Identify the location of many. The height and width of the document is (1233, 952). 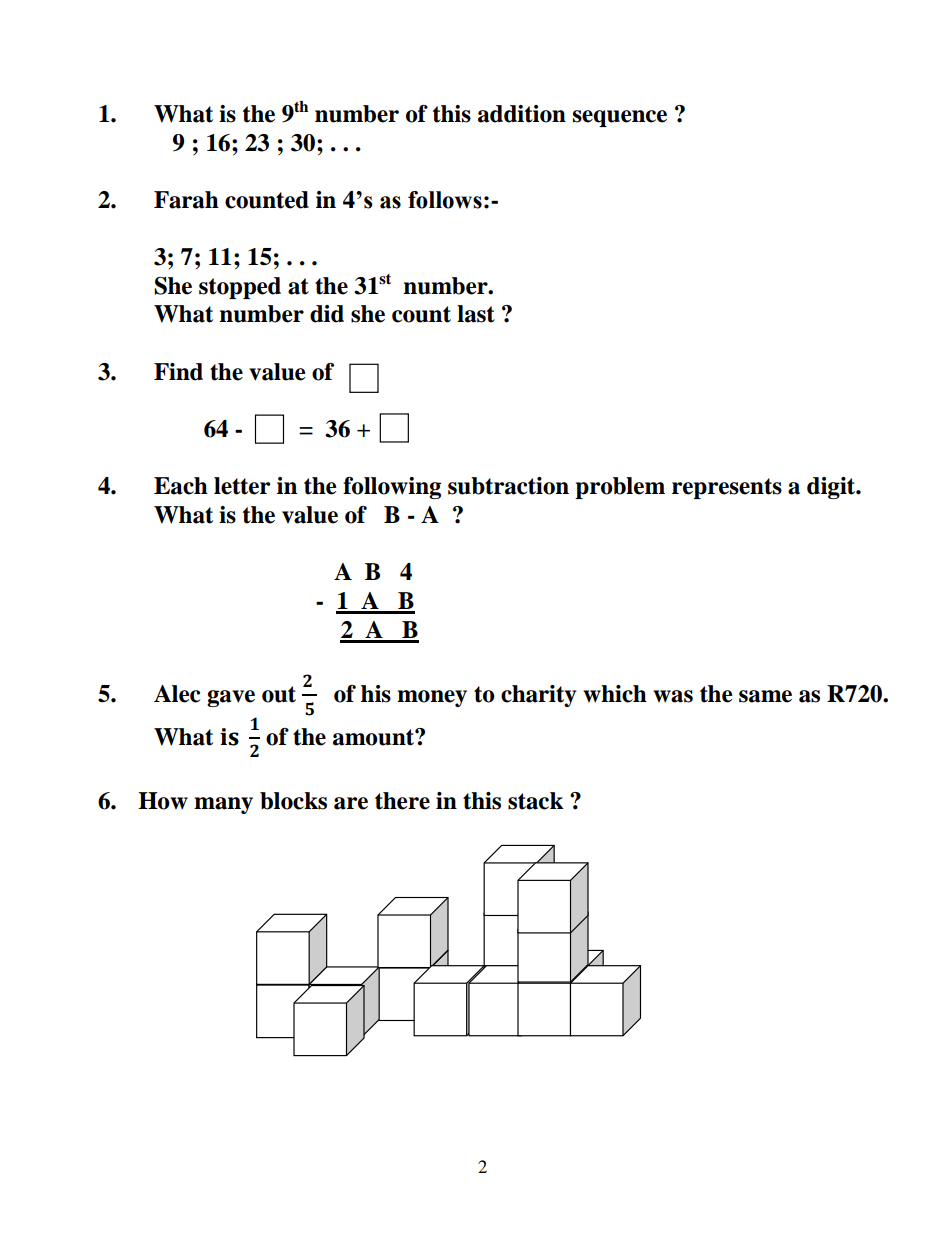
(223, 805).
